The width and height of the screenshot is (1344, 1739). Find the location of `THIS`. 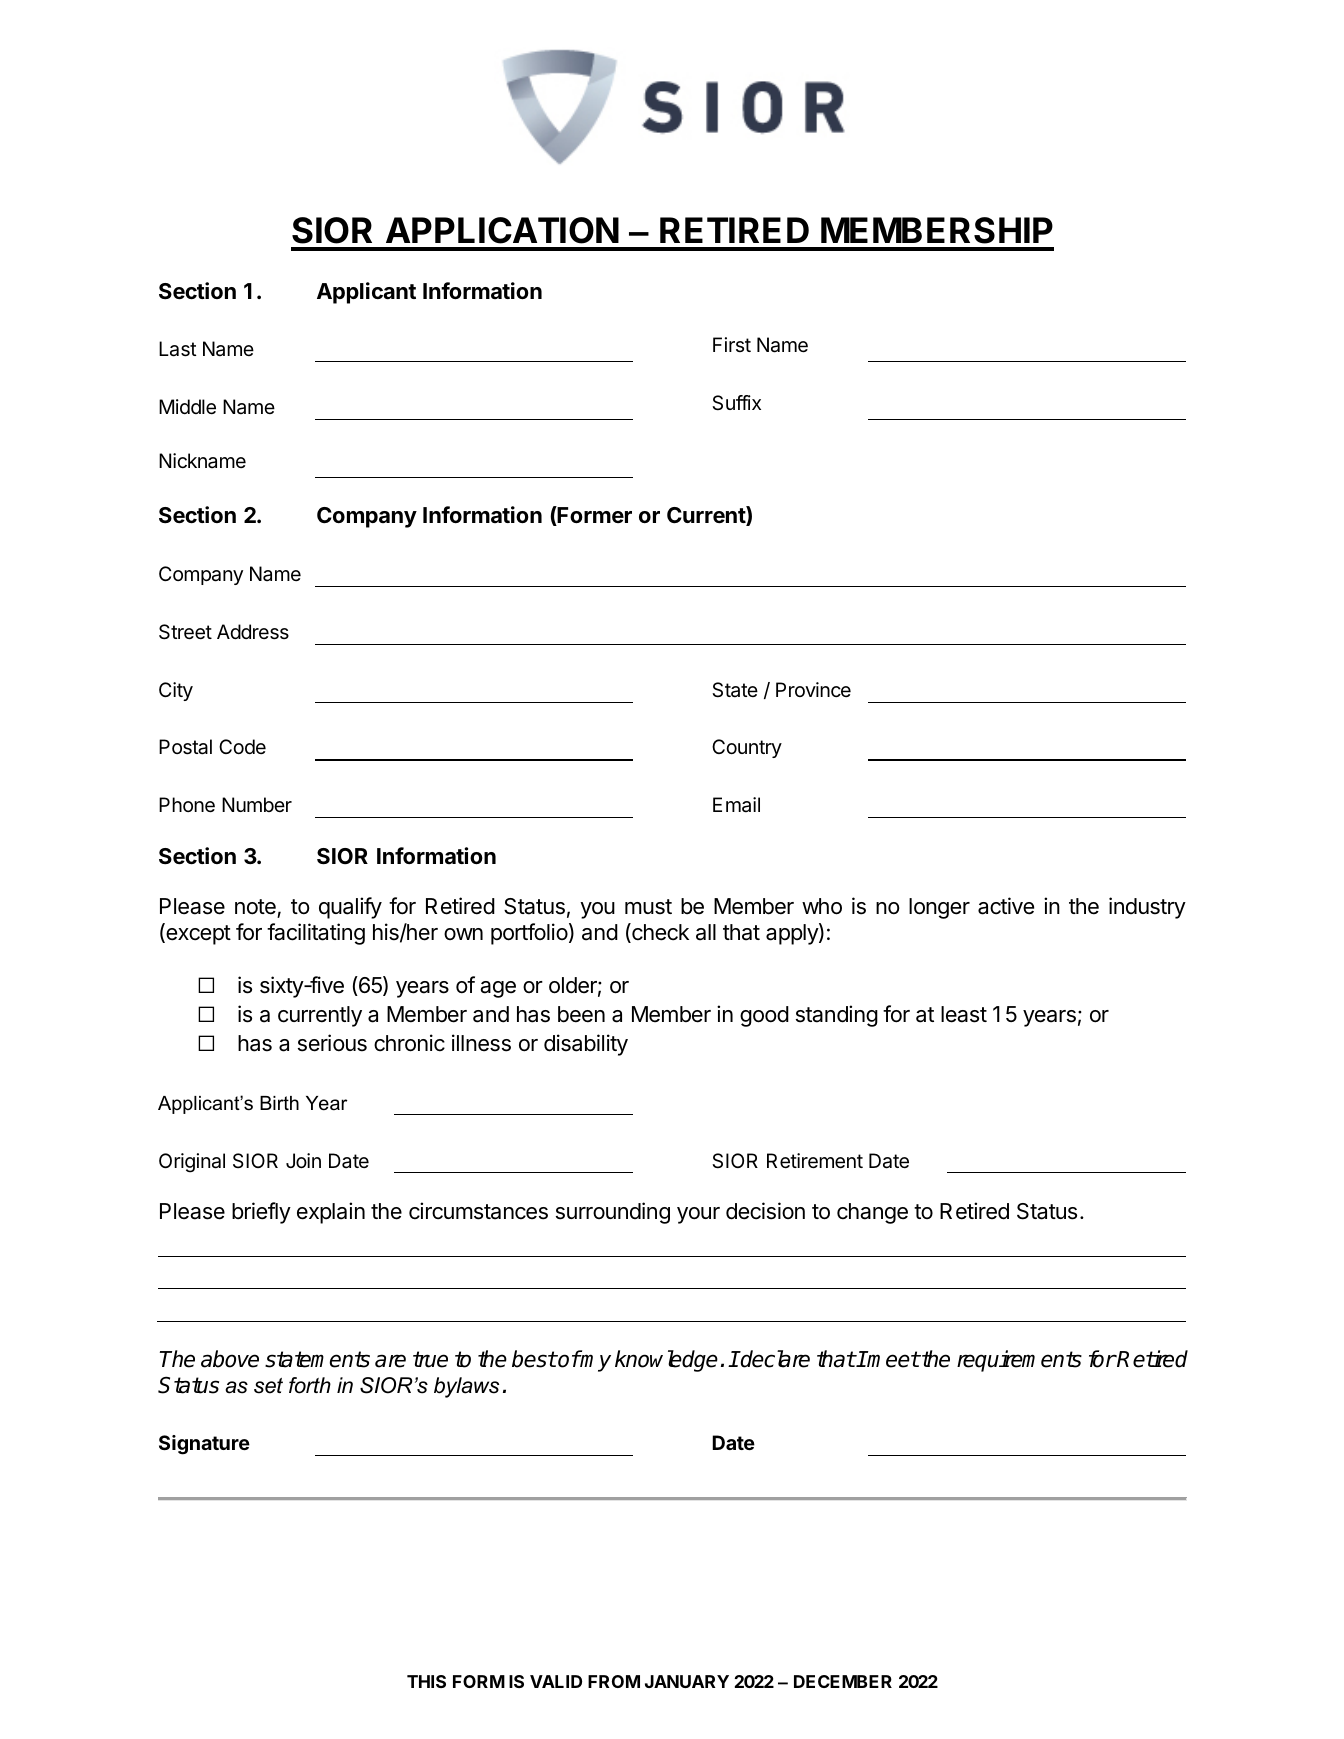

THIS is located at coordinates (426, 1681).
